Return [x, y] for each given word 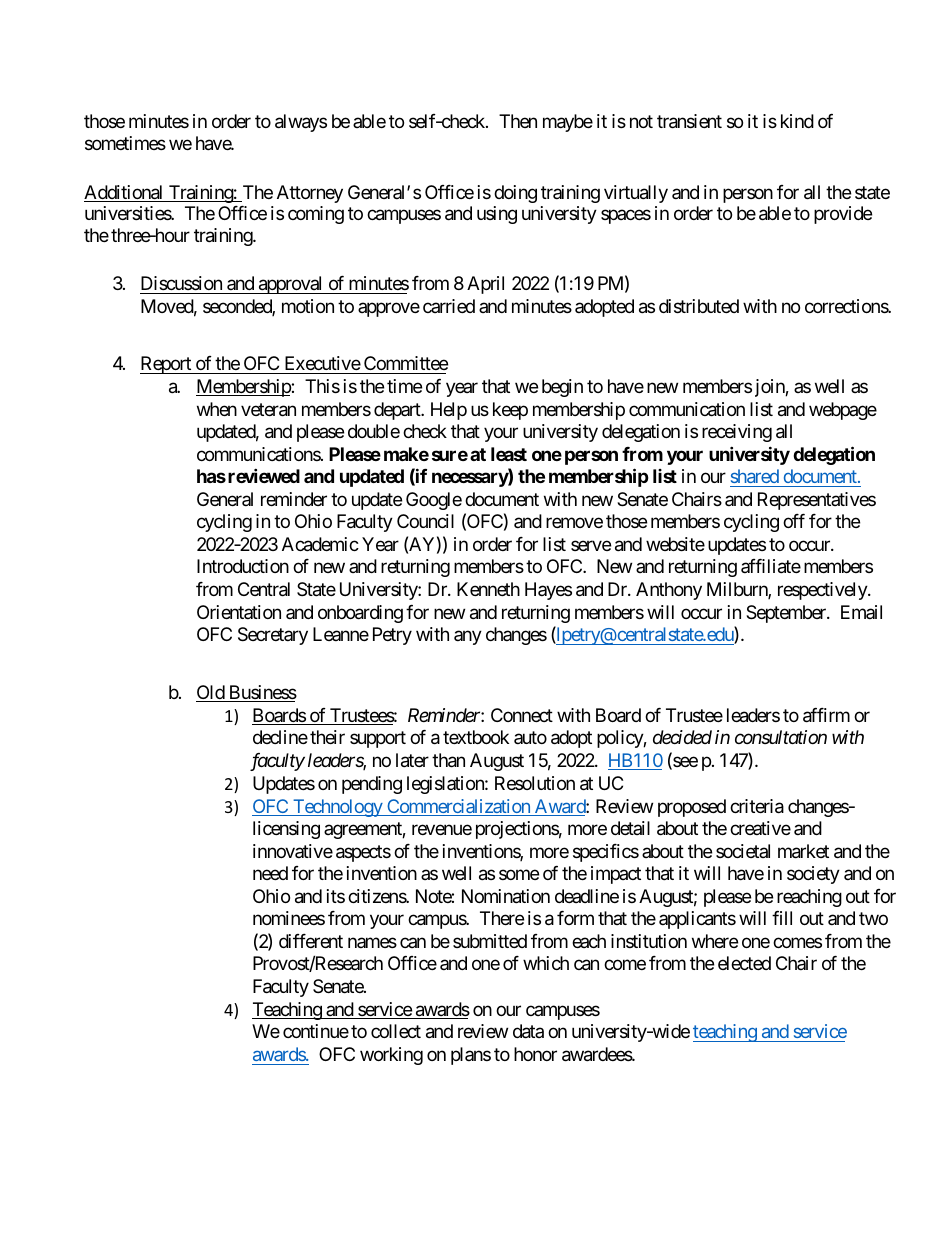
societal [743, 851]
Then [518, 121]
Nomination [506, 896]
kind [797, 121]
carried [449, 306]
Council [425, 521]
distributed [699, 306]
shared [755, 476]
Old [211, 693]
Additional [125, 193]
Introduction [243, 566]
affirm [826, 715]
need [270, 873]
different [311, 941]
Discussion [182, 285]
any [468, 637]
